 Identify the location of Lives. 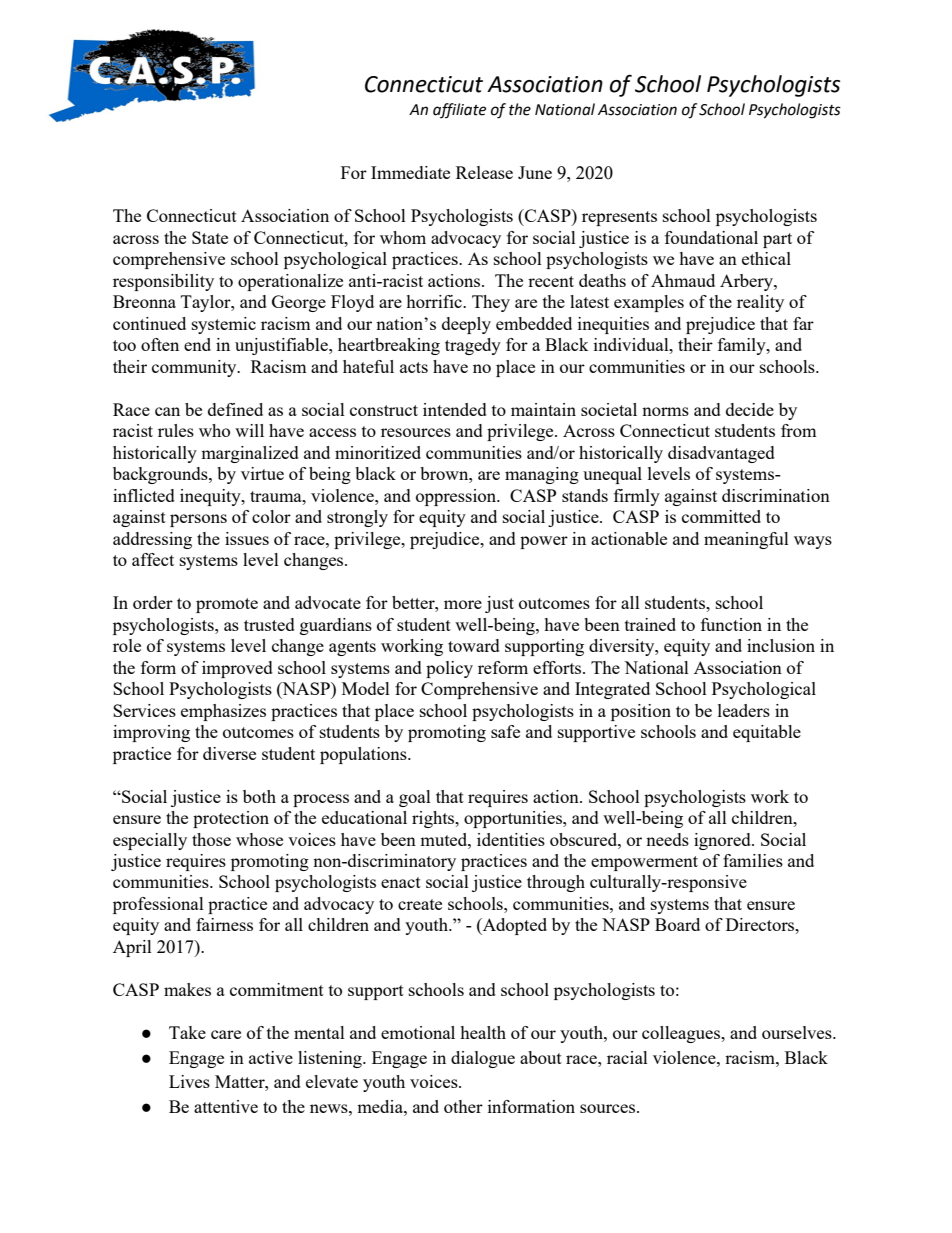
(189, 1081).
